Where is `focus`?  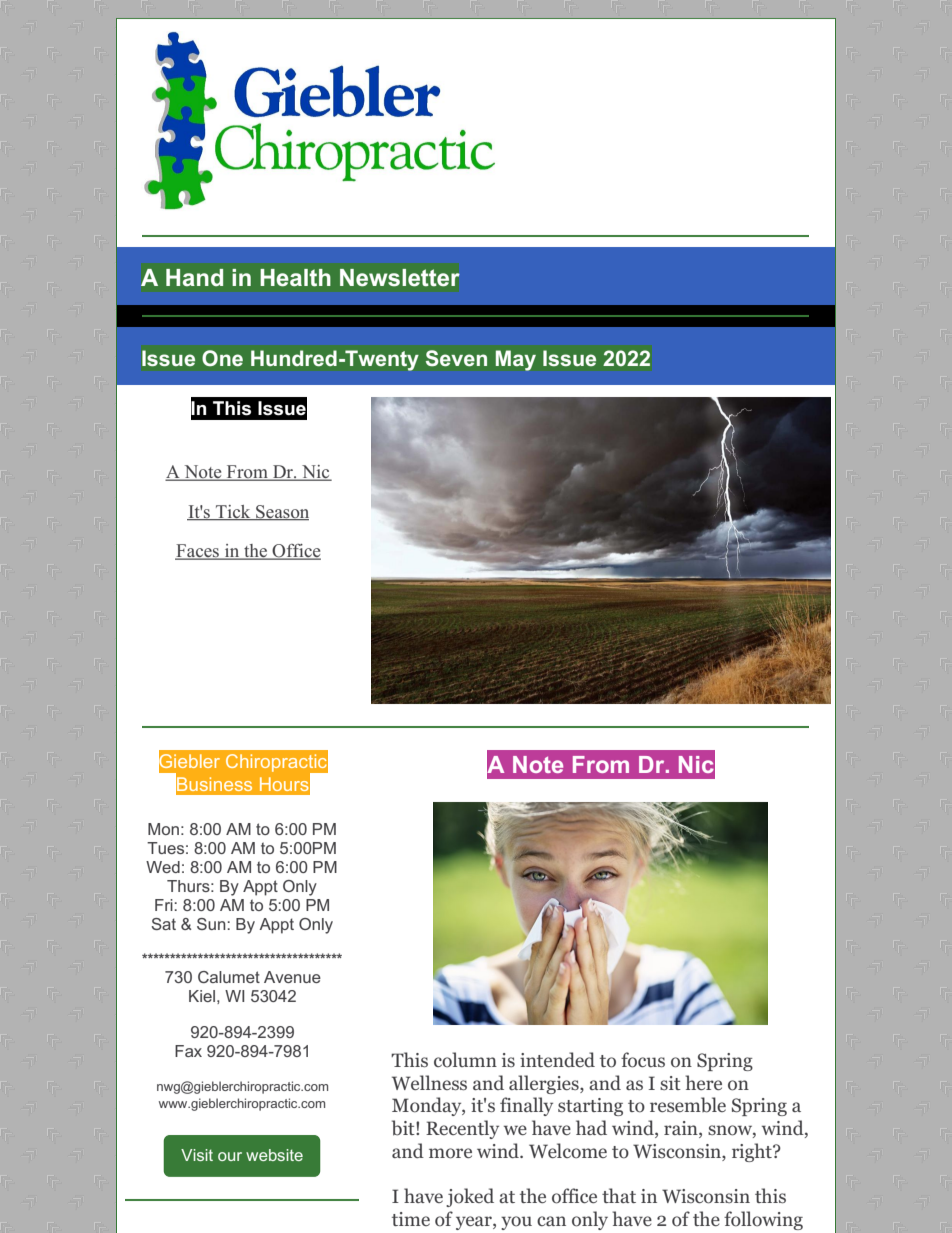
focus is located at coordinates (643, 1060).
